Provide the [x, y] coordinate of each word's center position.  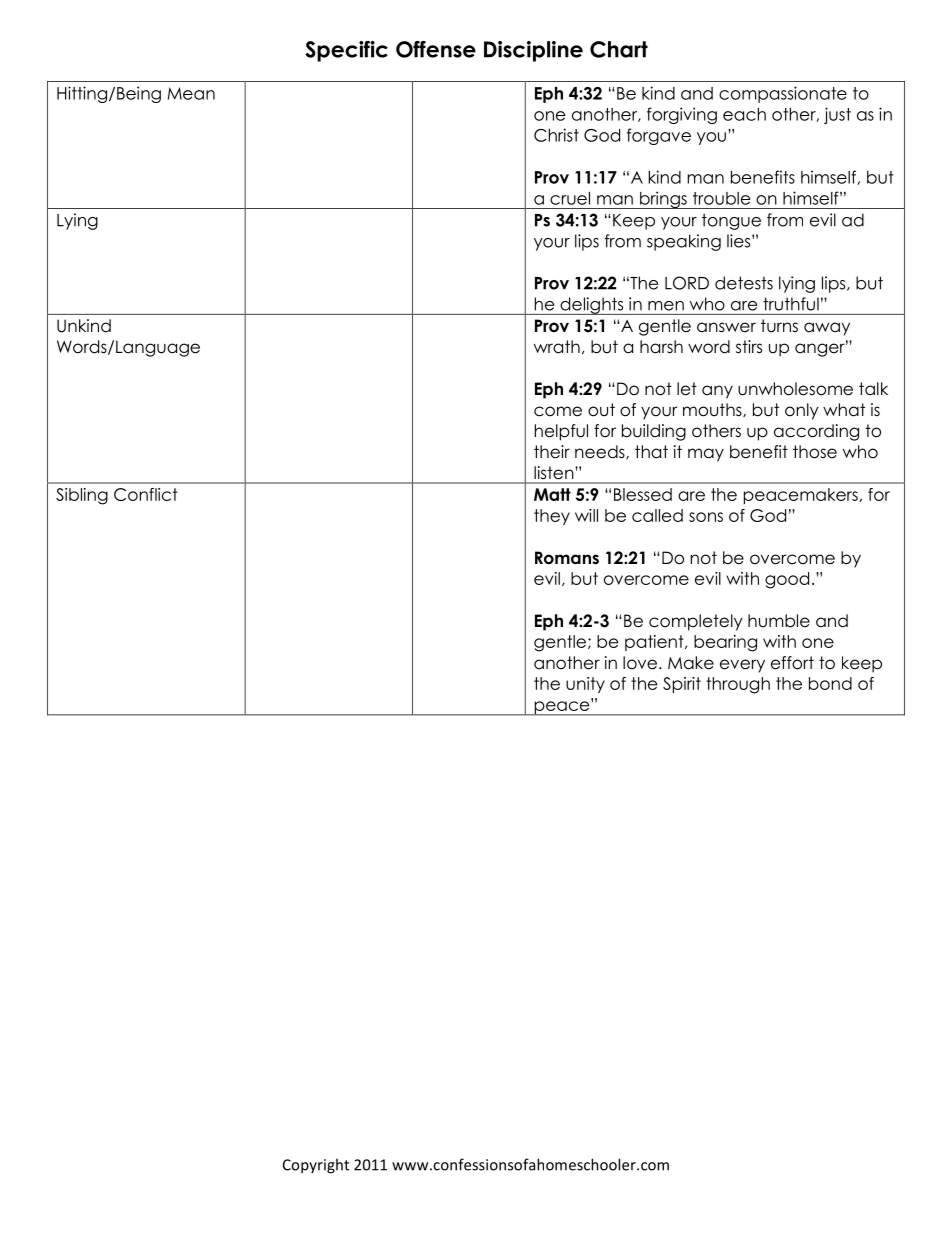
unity [585, 685]
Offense [436, 49]
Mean [191, 93]
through [738, 685]
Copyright [316, 1166]
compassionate [783, 94]
